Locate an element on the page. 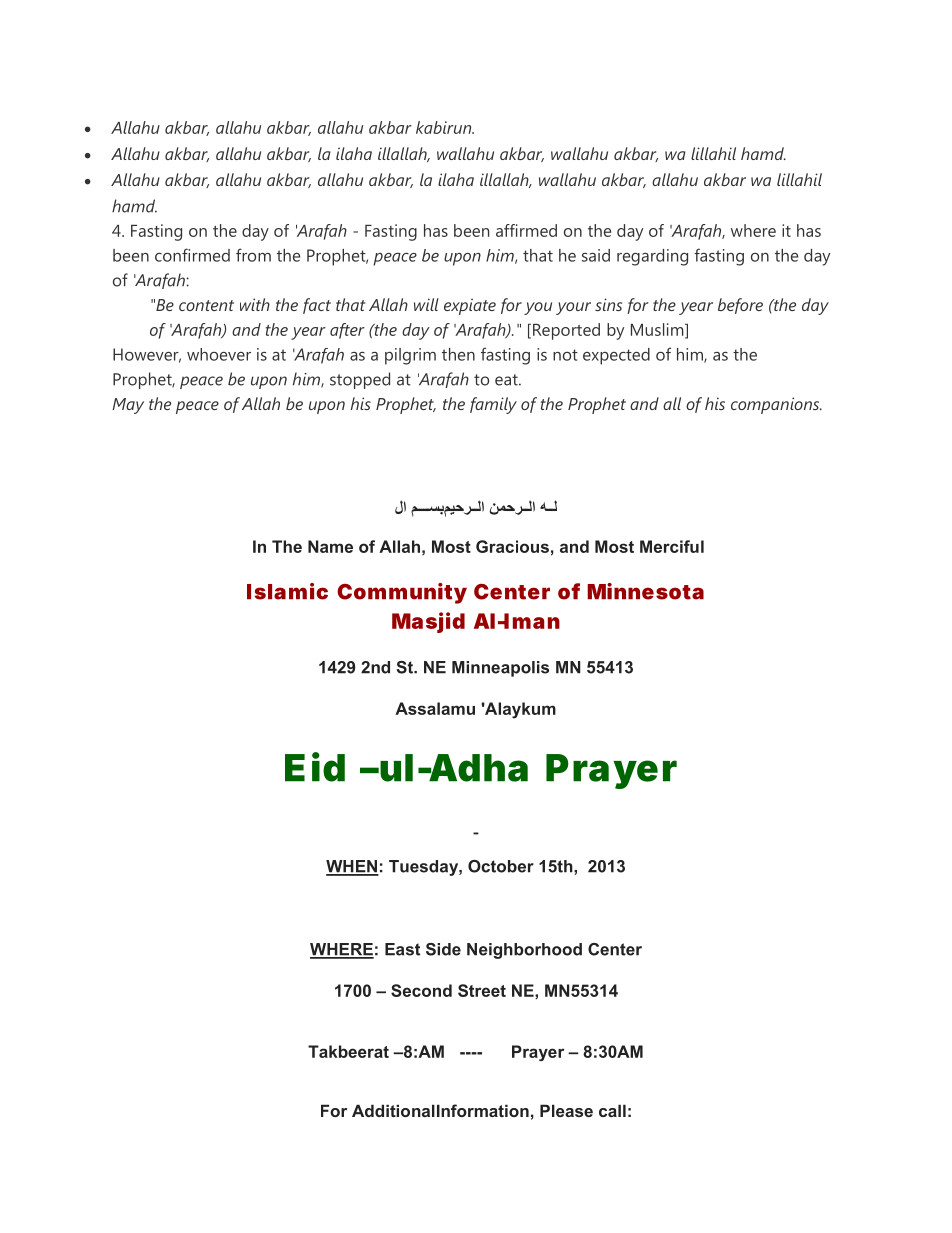 The image size is (952, 1233). will is located at coordinates (426, 304).
